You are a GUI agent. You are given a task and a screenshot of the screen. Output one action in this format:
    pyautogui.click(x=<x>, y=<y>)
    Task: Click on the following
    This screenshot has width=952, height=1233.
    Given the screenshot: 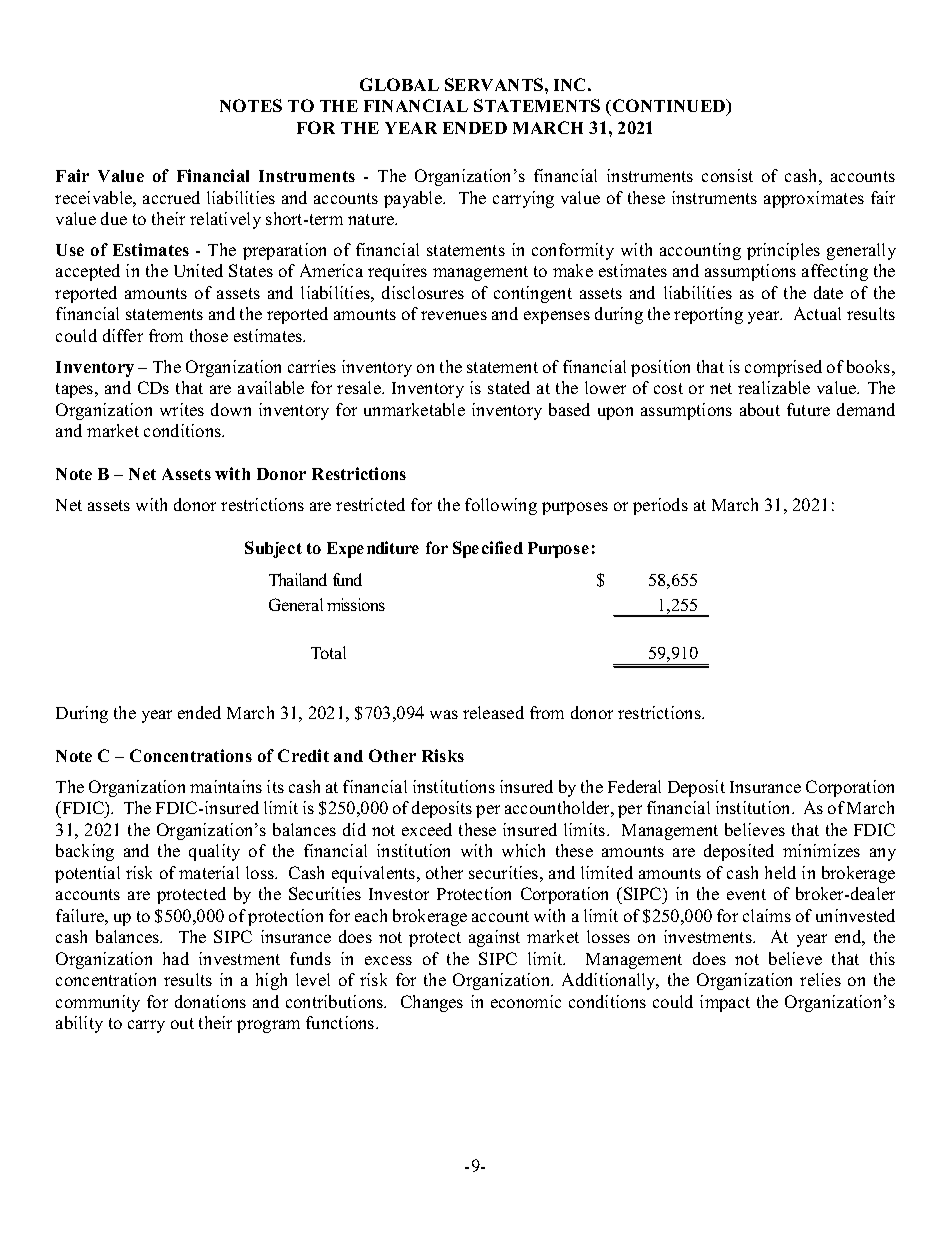 What is the action you would take?
    pyautogui.click(x=501, y=506)
